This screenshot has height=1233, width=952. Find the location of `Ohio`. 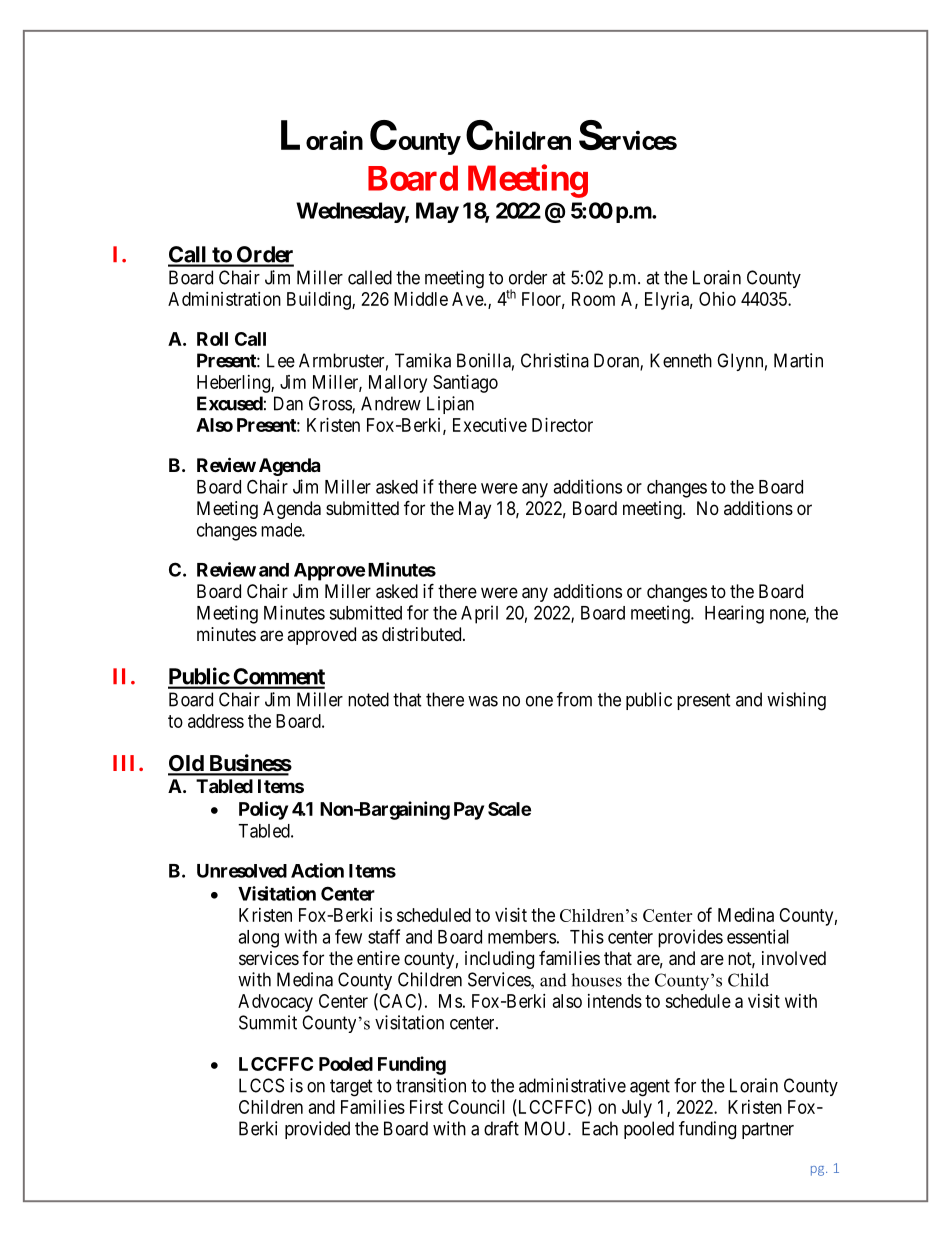

Ohio is located at coordinates (717, 299).
